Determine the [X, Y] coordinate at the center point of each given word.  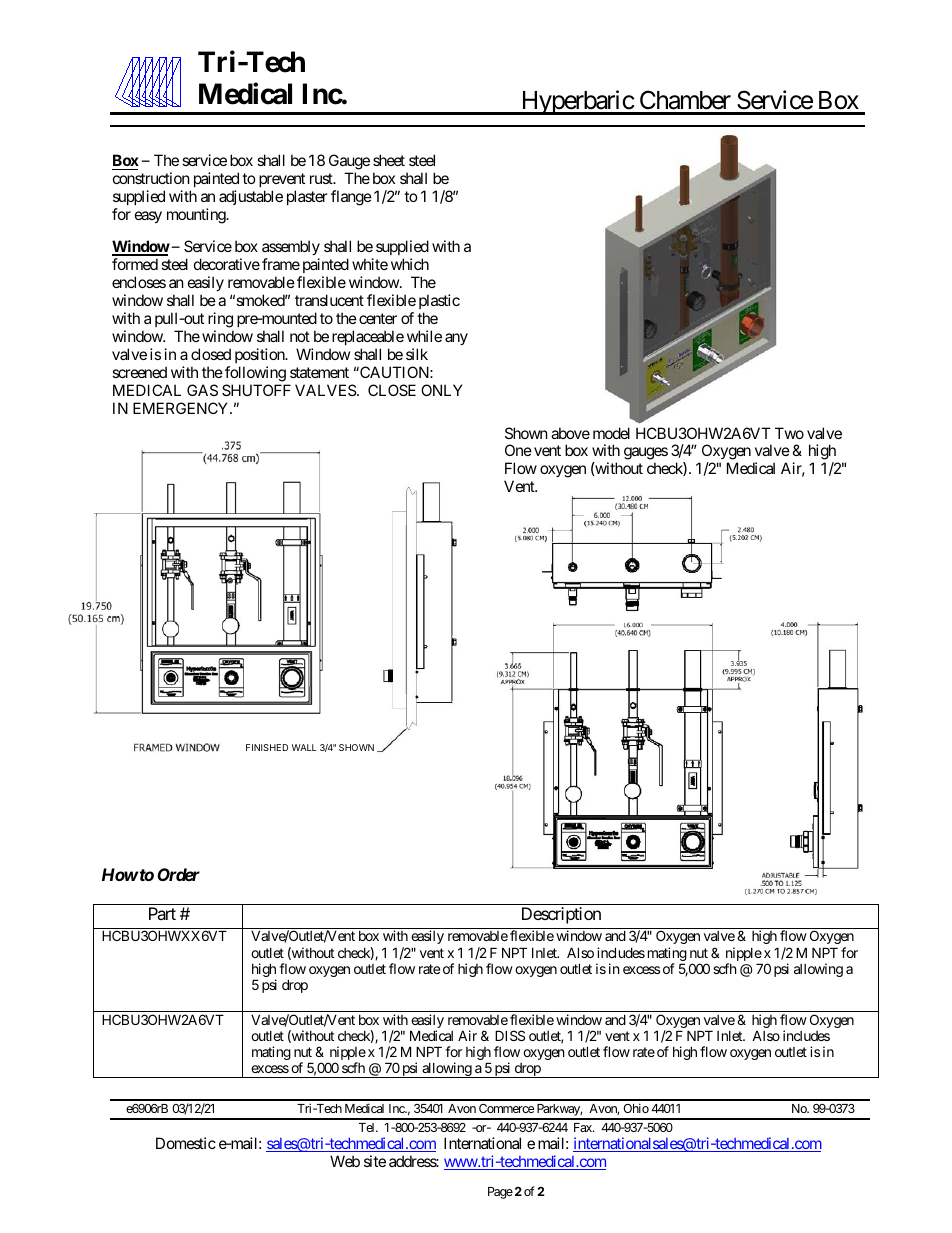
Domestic [186, 1143]
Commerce [506, 1108]
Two [789, 433]
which [410, 264]
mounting [197, 216]
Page [500, 1193]
